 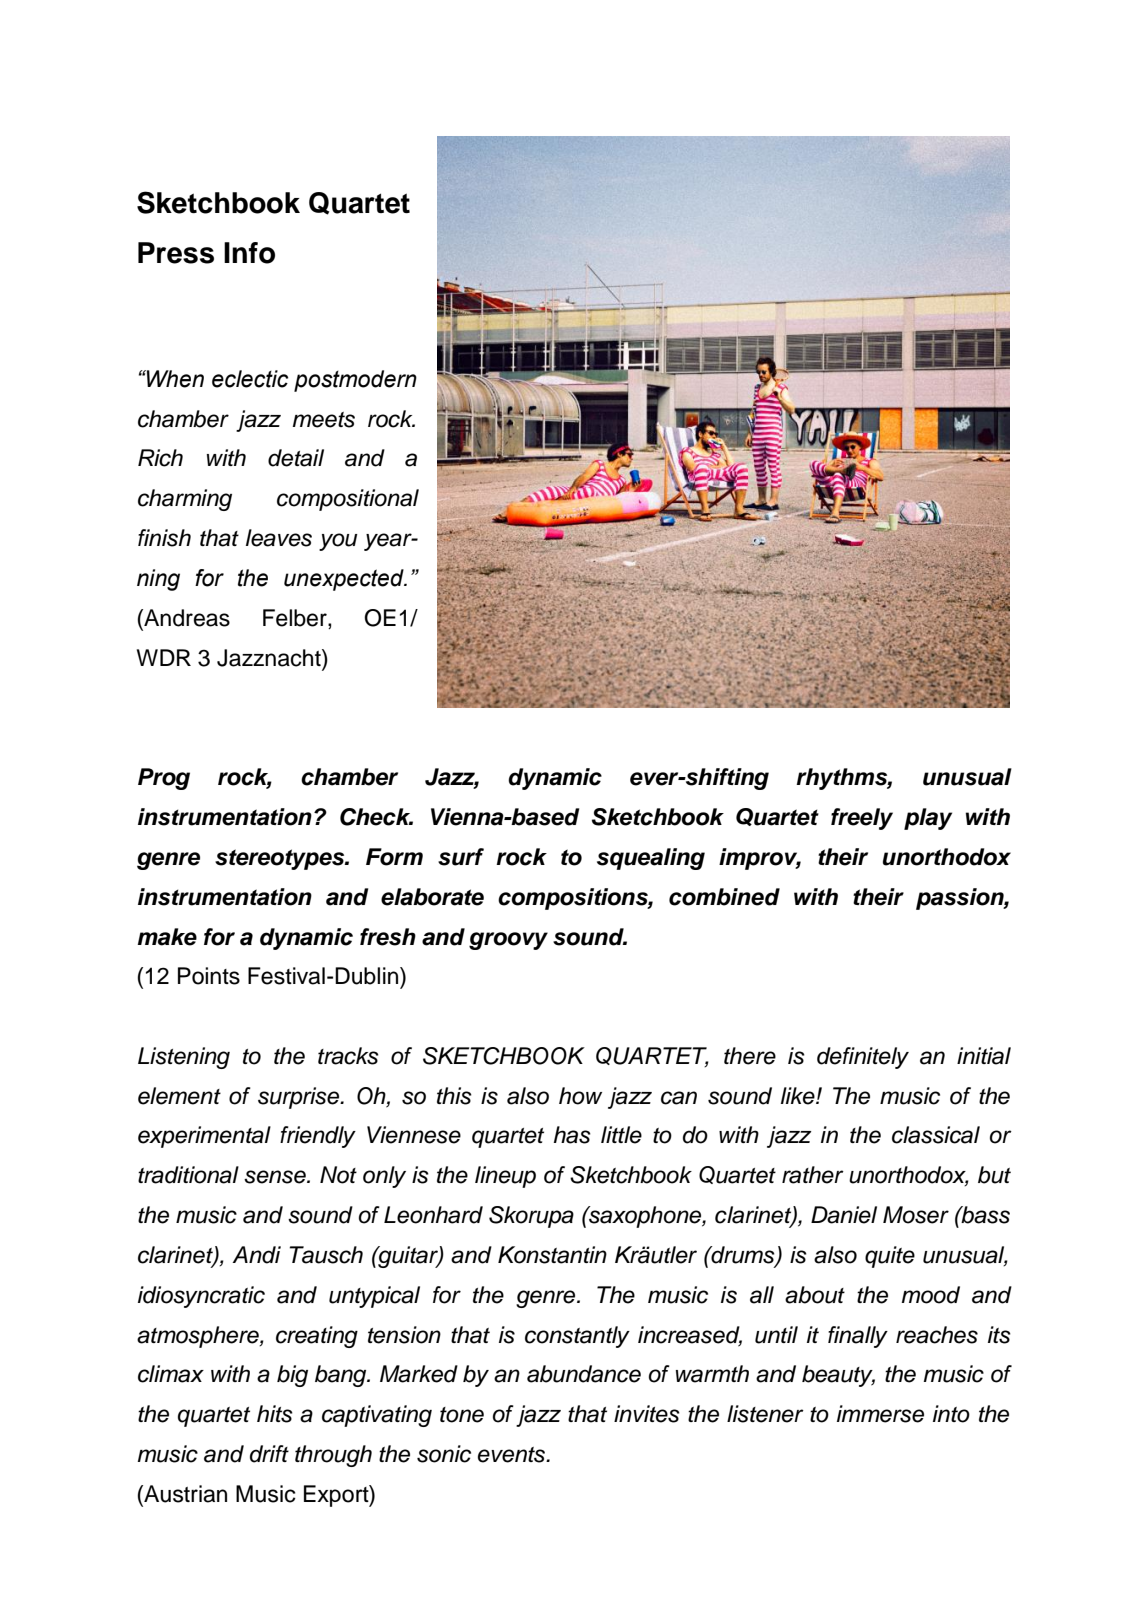 I want to click on meets, so click(x=324, y=420).
